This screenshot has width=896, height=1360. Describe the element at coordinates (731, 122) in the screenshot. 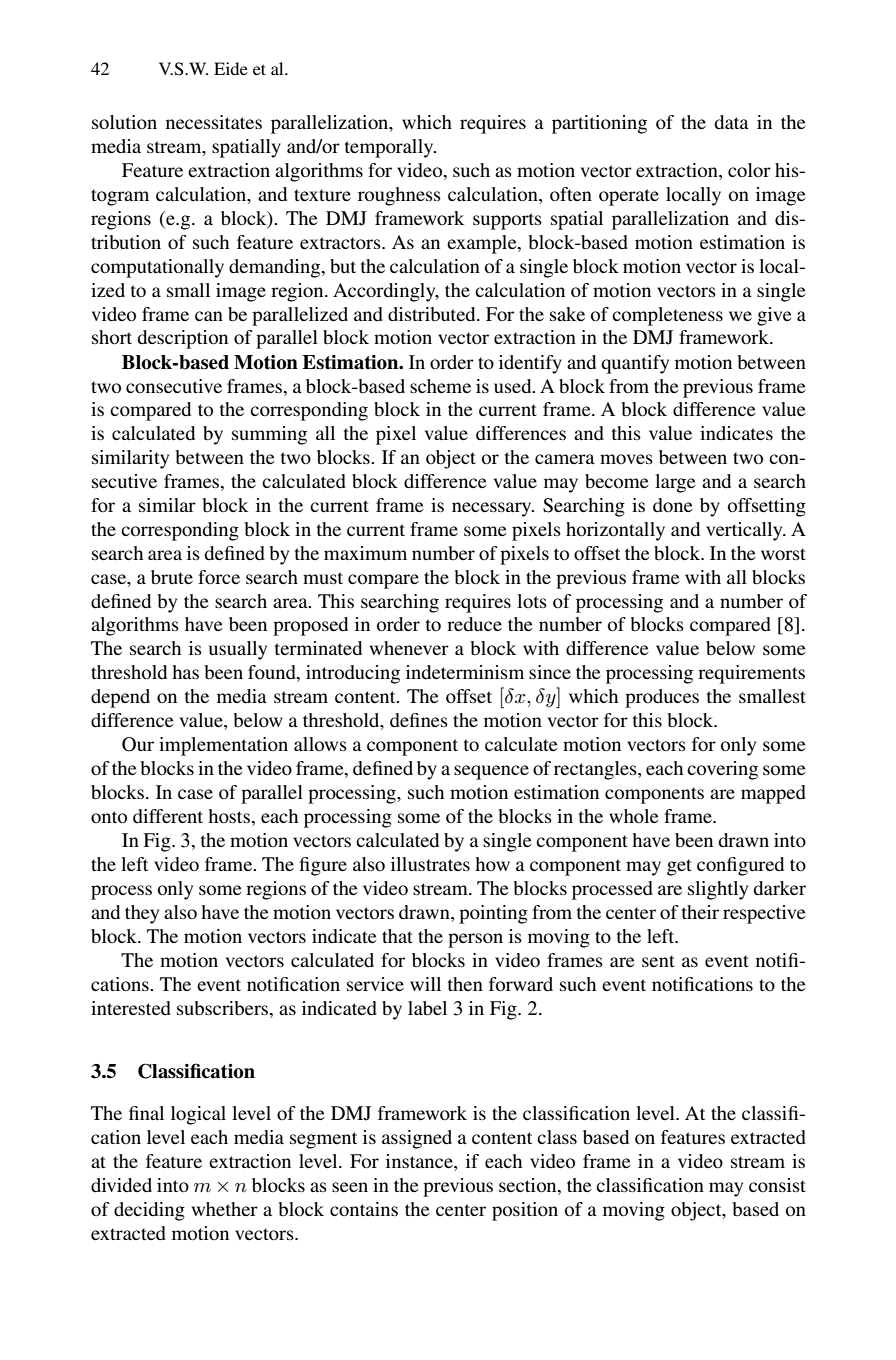

I see `data` at that location.
